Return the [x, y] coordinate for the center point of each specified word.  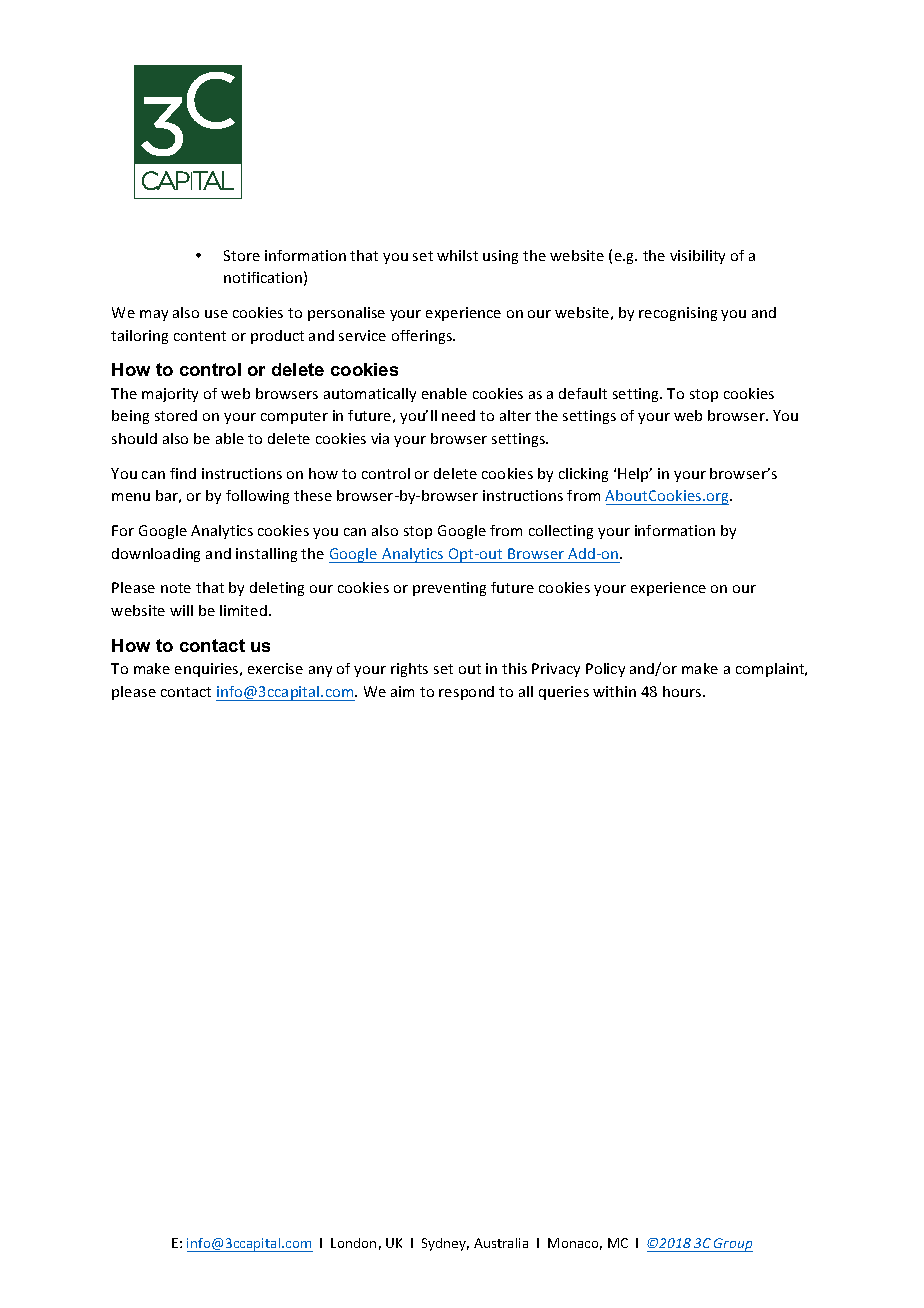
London [353, 1243]
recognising [678, 314]
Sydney [445, 1244]
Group [732, 1245]
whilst [457, 255]
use [216, 314]
